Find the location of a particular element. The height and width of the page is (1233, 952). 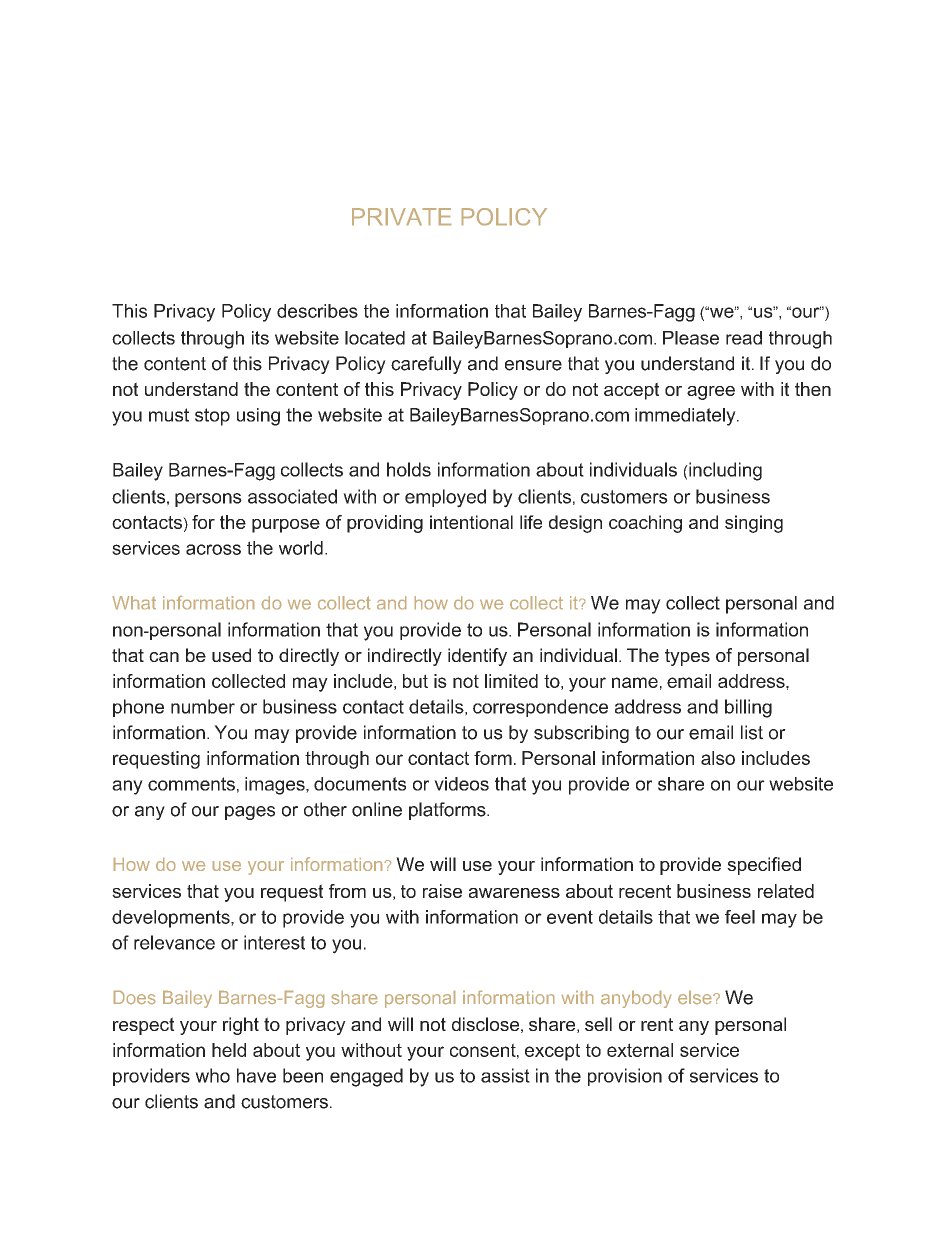

intentional is located at coordinates (471, 522).
